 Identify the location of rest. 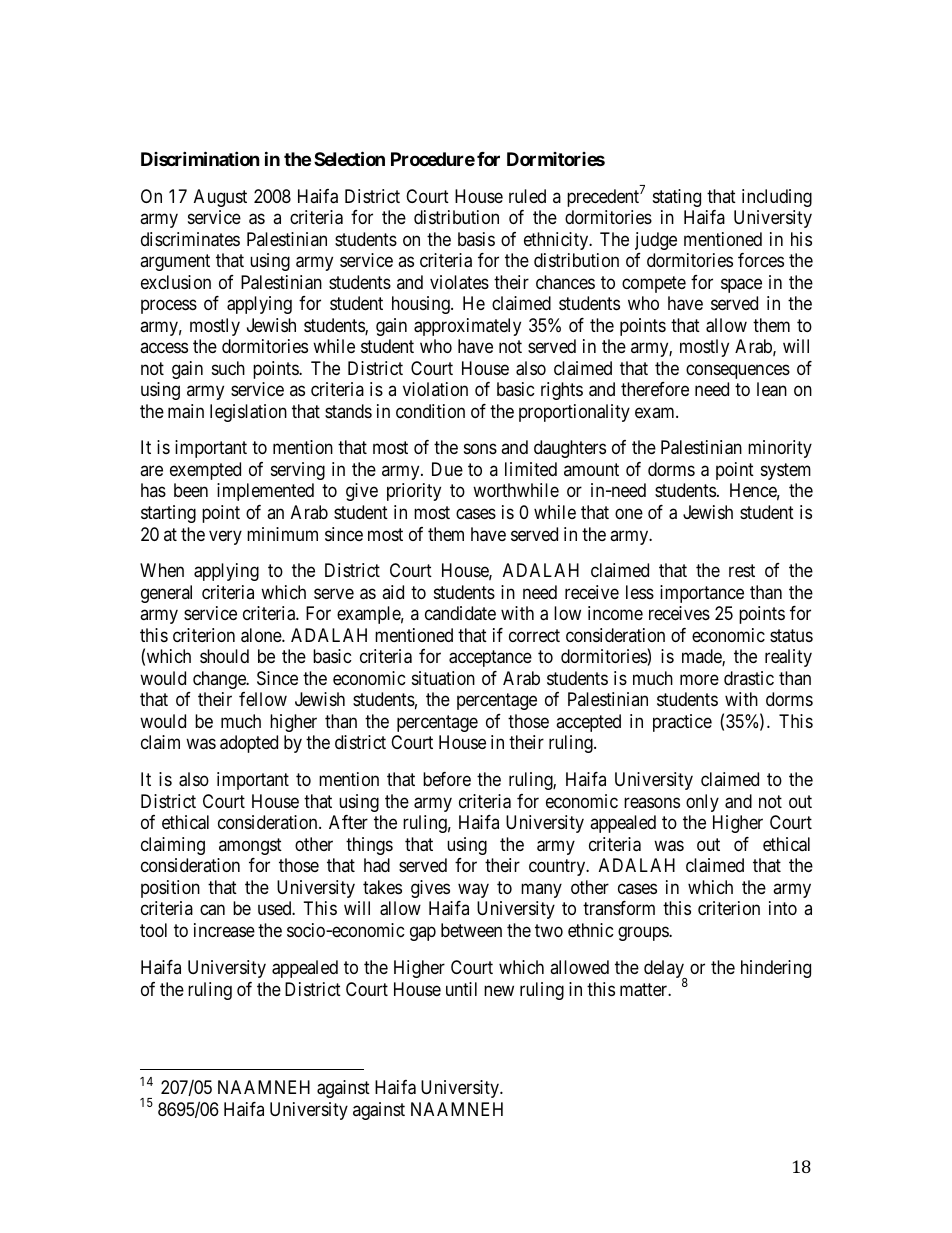
(742, 571).
